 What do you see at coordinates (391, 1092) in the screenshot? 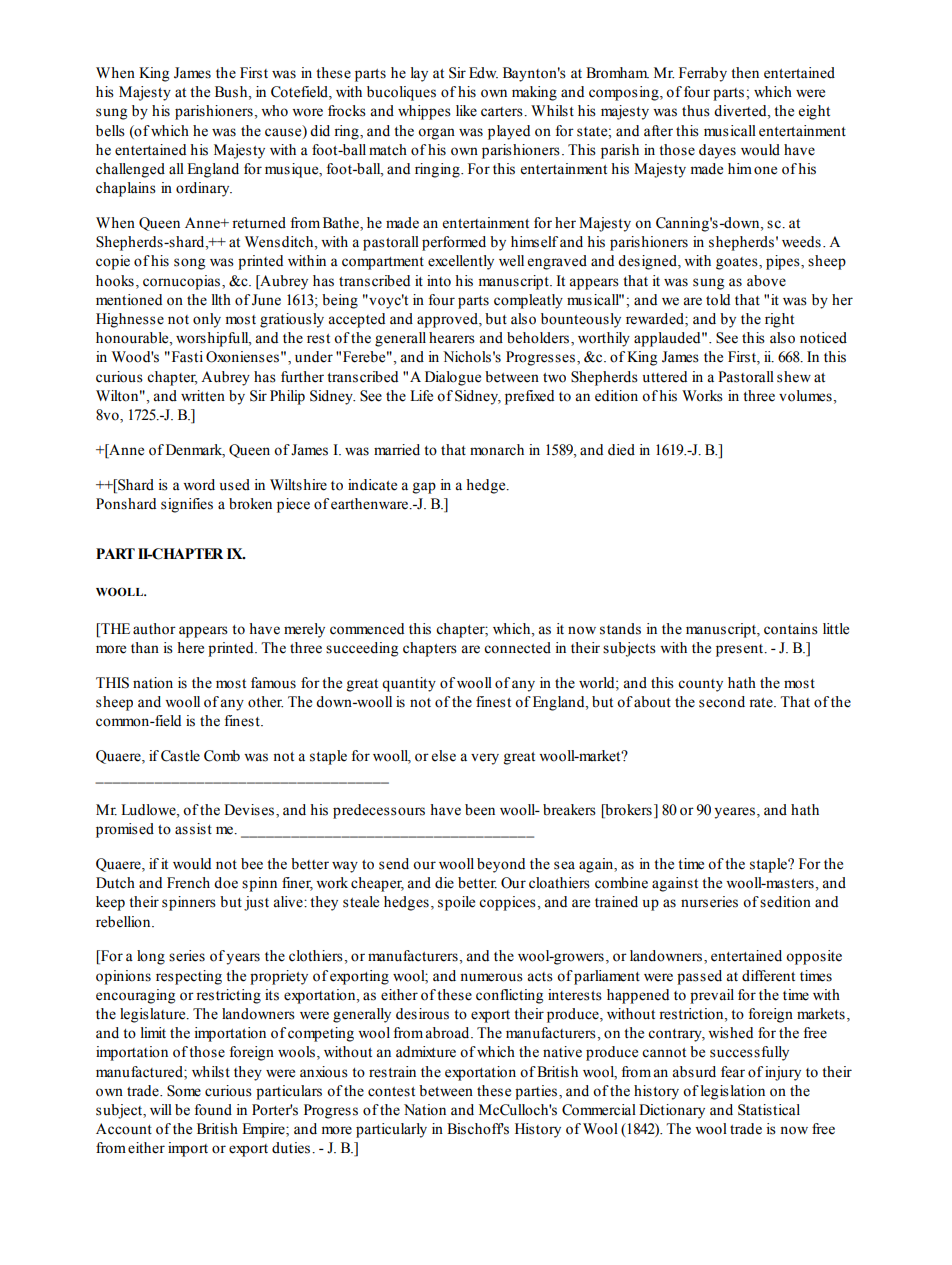
I see `contest` at bounding box center [391, 1092].
